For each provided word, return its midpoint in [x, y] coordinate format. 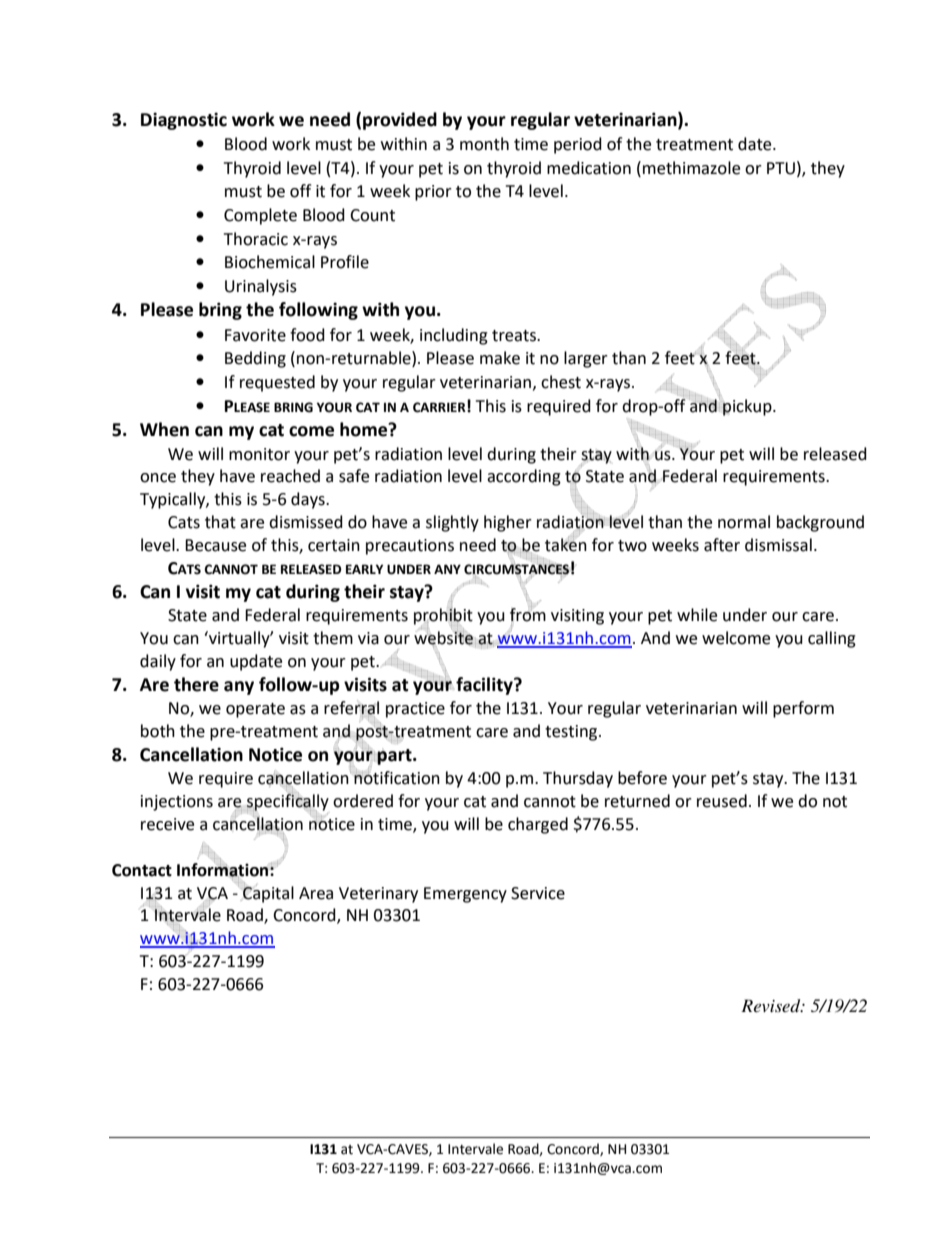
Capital [268, 894]
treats [515, 336]
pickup [748, 407]
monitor [259, 454]
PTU [781, 168]
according [524, 477]
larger [586, 359]
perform [803, 709]
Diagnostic [184, 121]
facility [485, 686]
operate [255, 710]
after [722, 545]
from [528, 614]
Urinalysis [261, 287]
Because [215, 545]
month [484, 144]
